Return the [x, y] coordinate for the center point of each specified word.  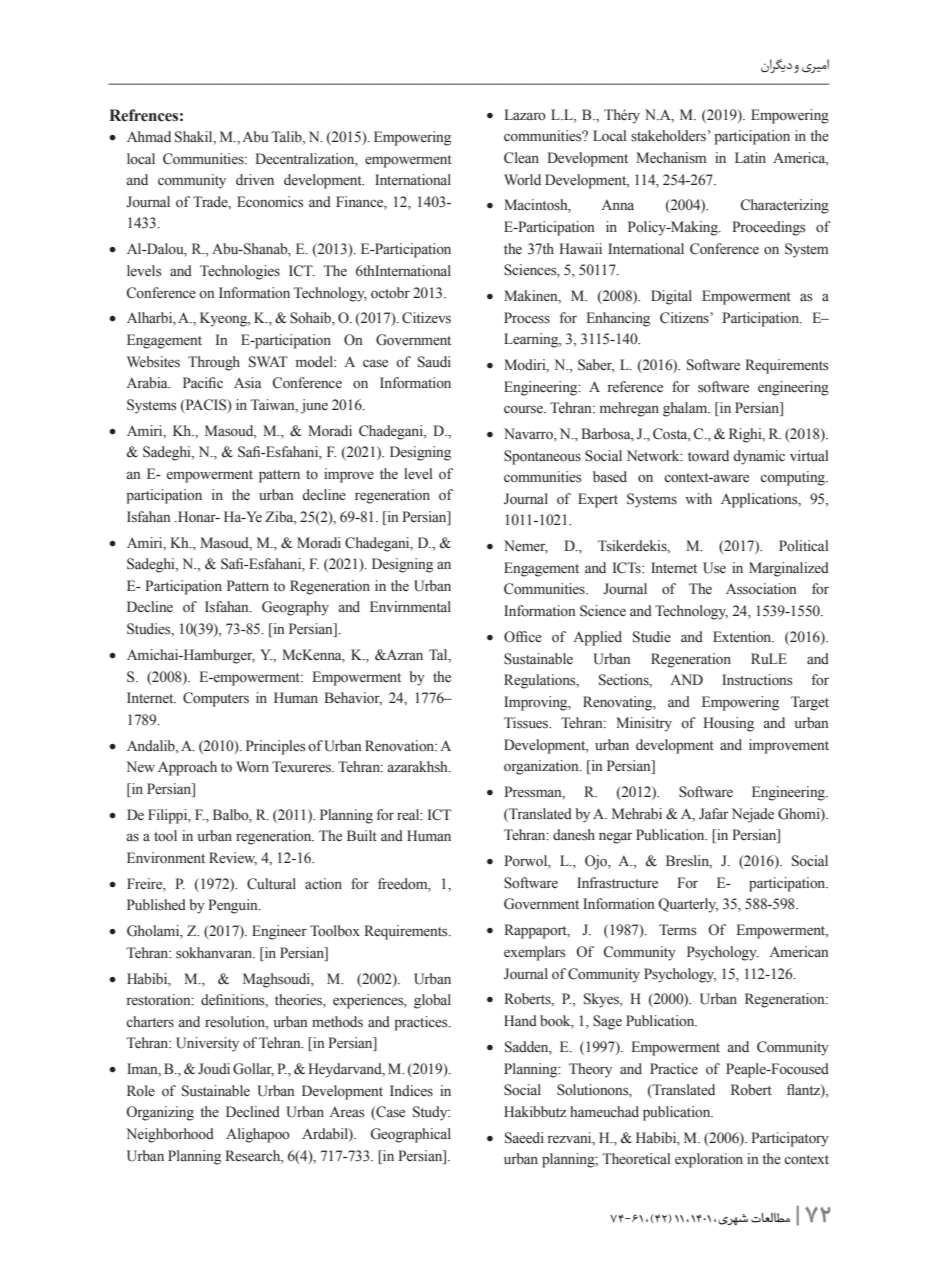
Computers [216, 699]
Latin [750, 157]
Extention [743, 636]
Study [431, 1113]
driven [255, 180]
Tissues [527, 723]
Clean [521, 158]
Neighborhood [170, 1135]
